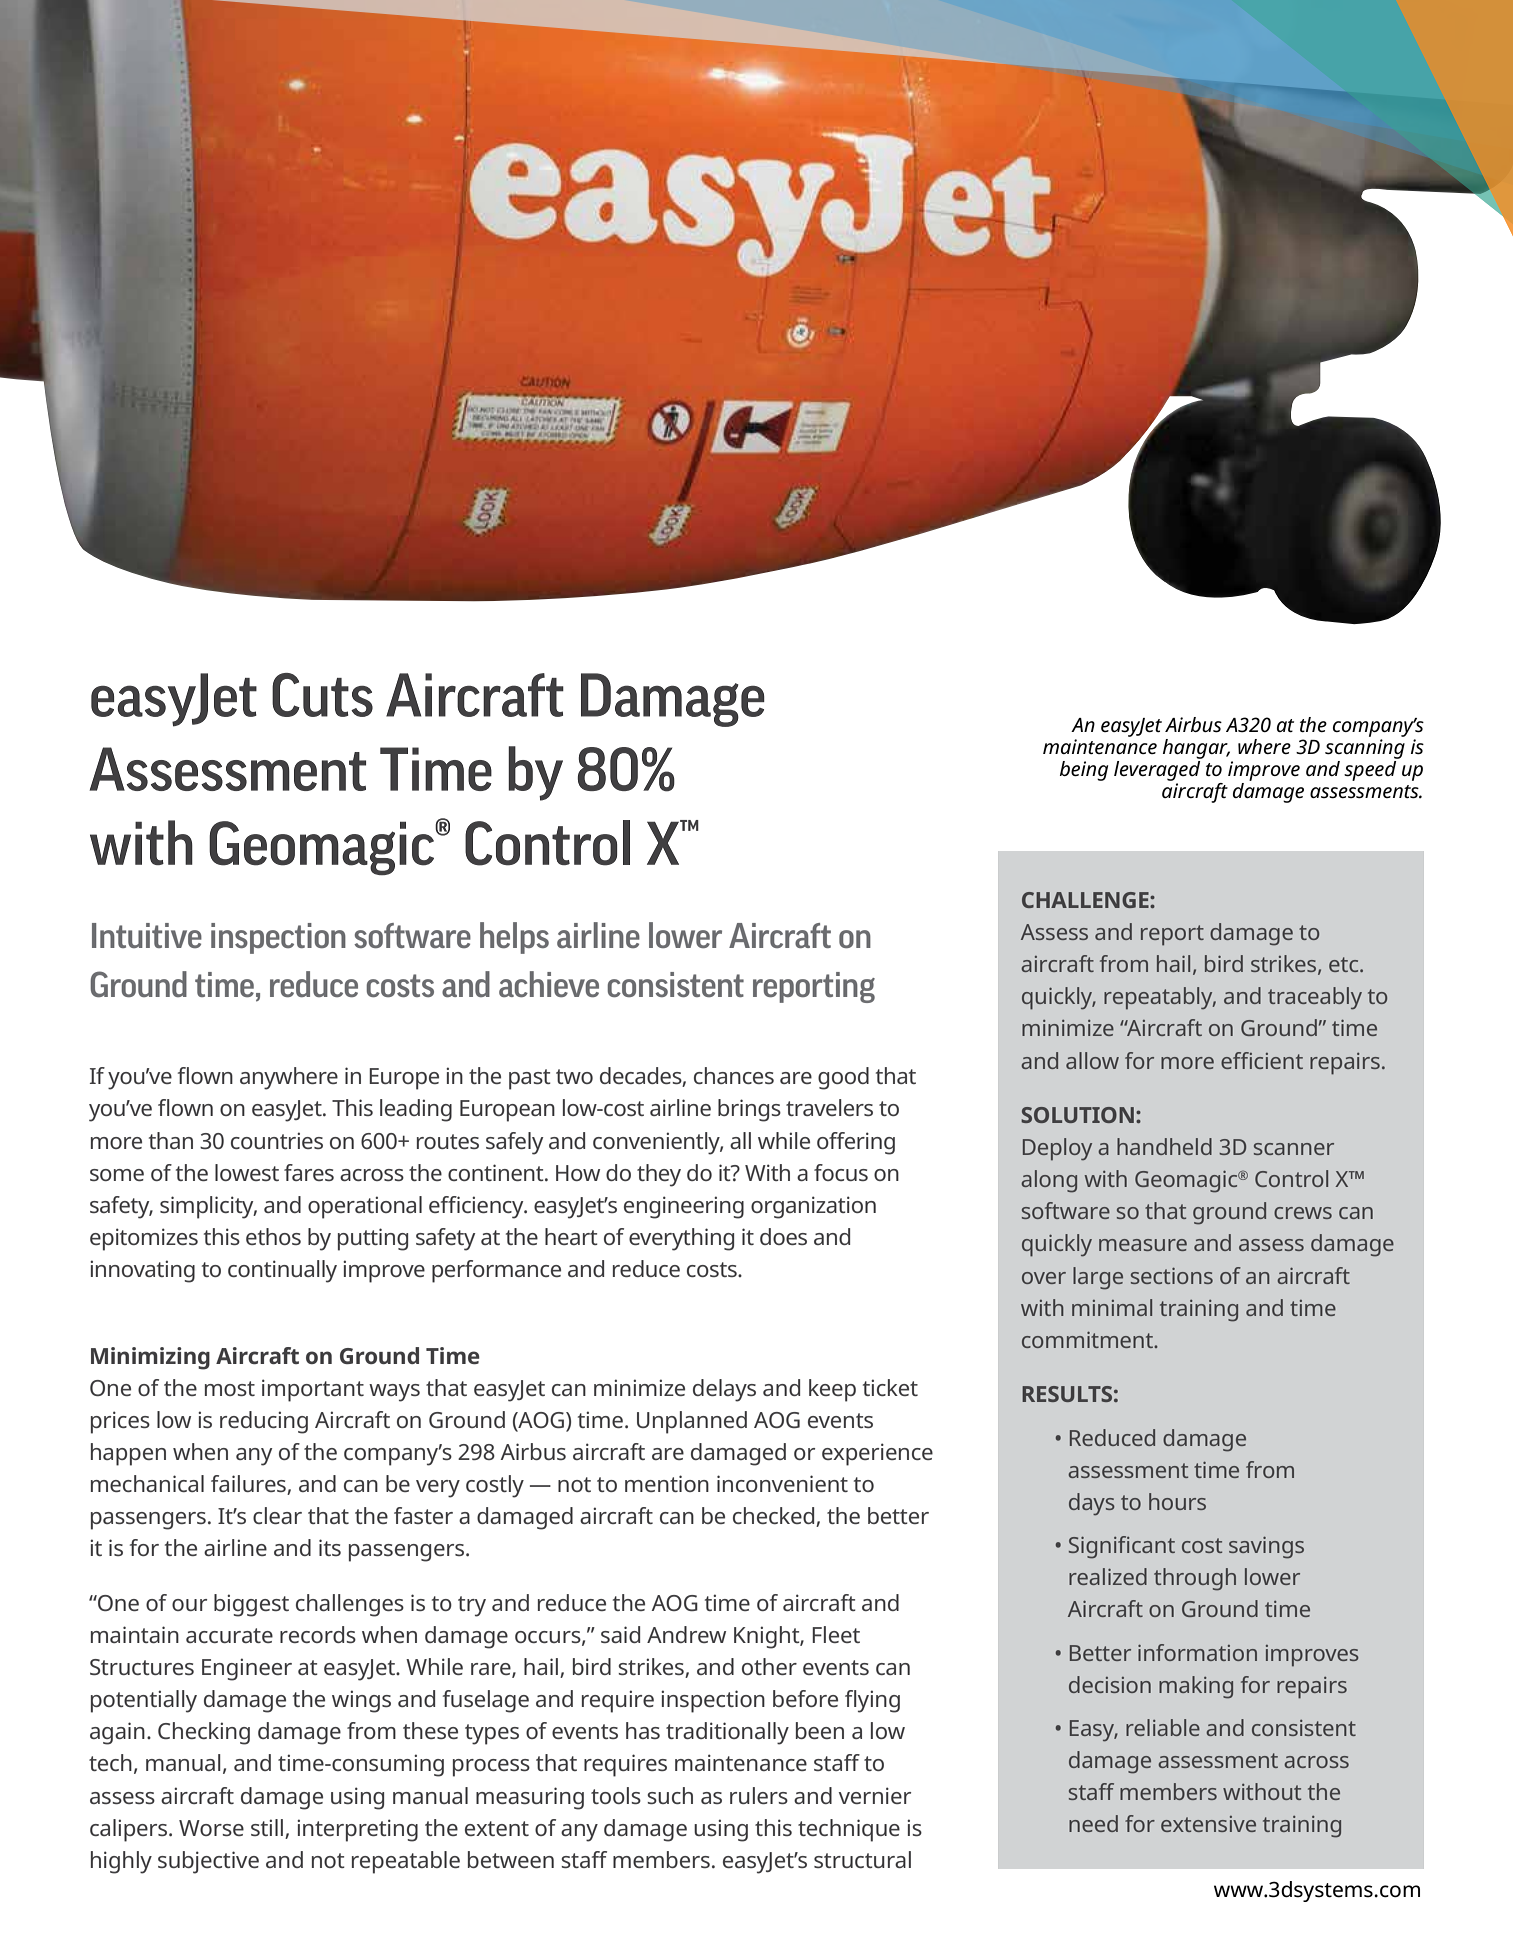  Describe the element at coordinates (1172, 1276) in the image. I see `sections` at that location.
